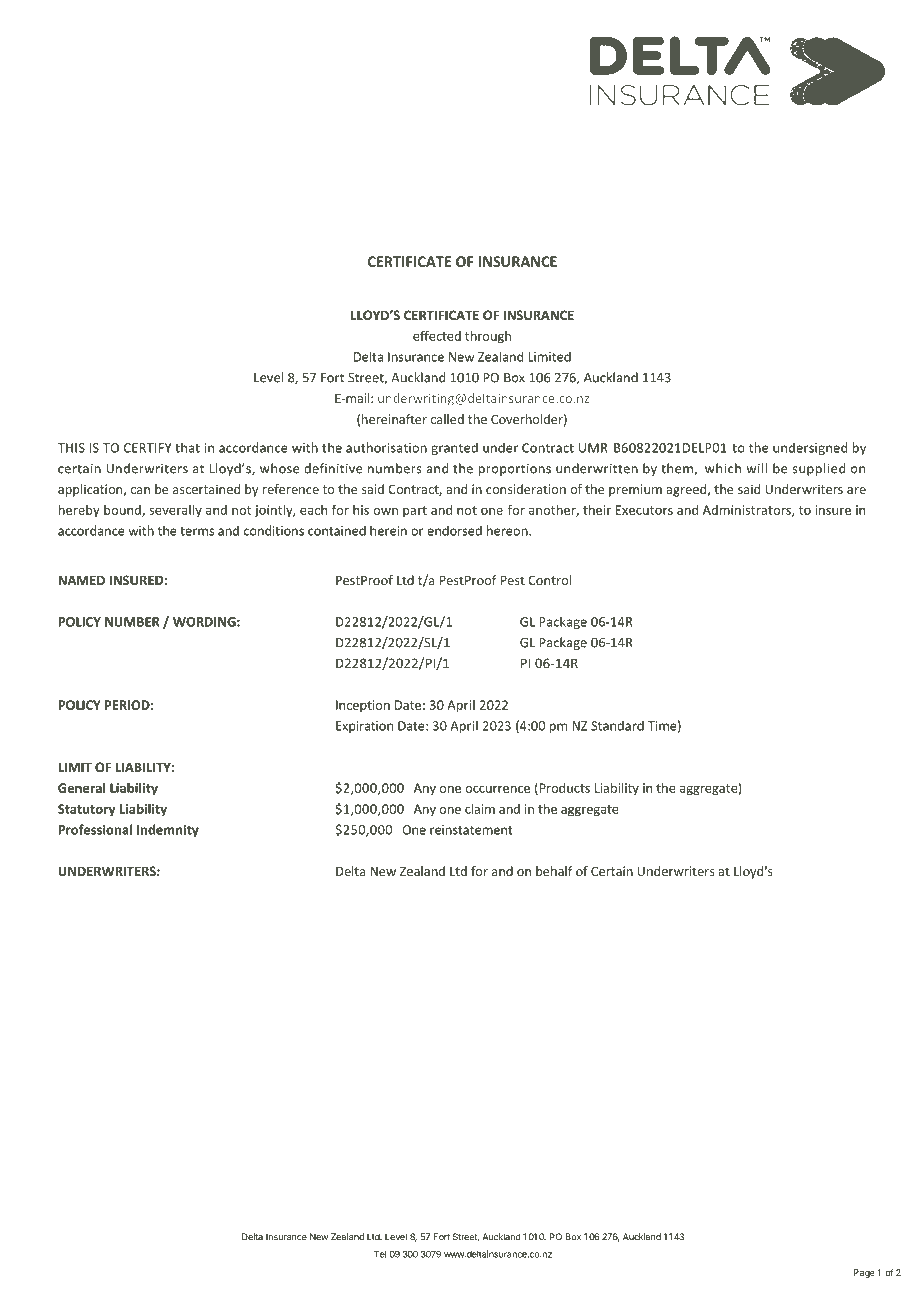 The image size is (924, 1308). Describe the element at coordinates (187, 447) in the image. I see `that` at that location.
